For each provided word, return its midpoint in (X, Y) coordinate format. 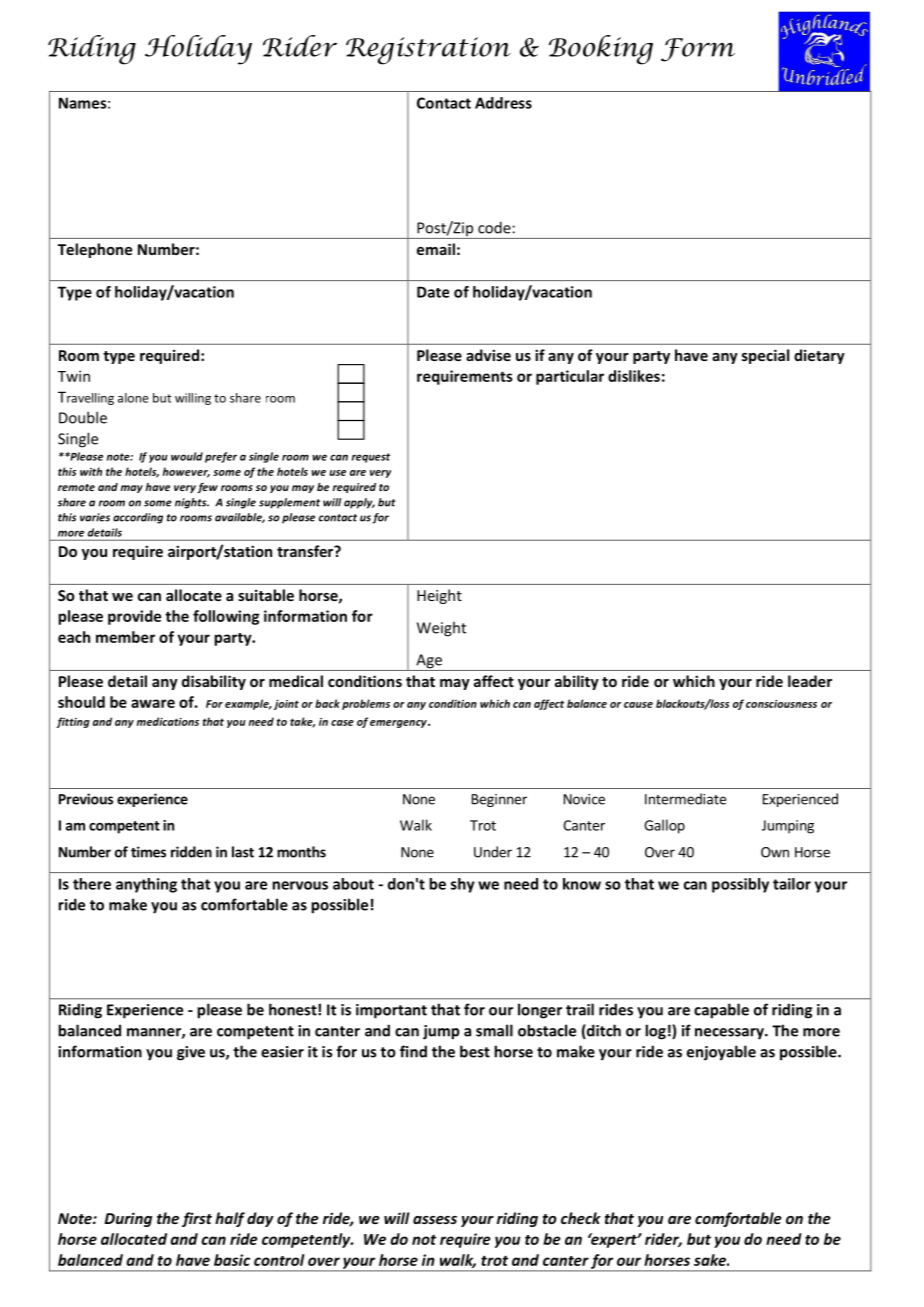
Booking (601, 50)
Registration (428, 51)
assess (435, 1220)
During (128, 1219)
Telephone (95, 250)
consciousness (781, 704)
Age (429, 662)
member (125, 637)
